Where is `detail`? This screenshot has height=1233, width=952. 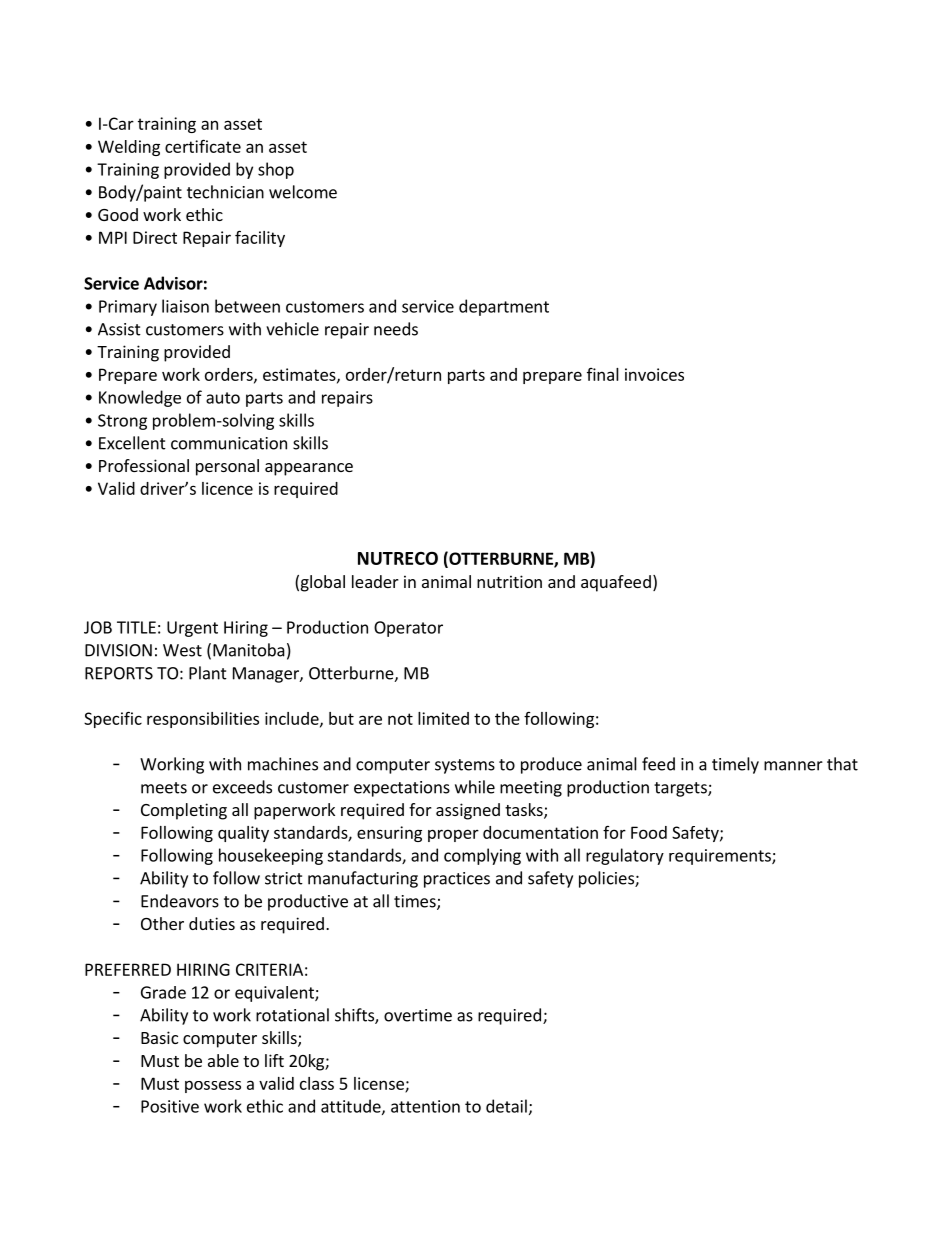
detail is located at coordinates (506, 1106).
